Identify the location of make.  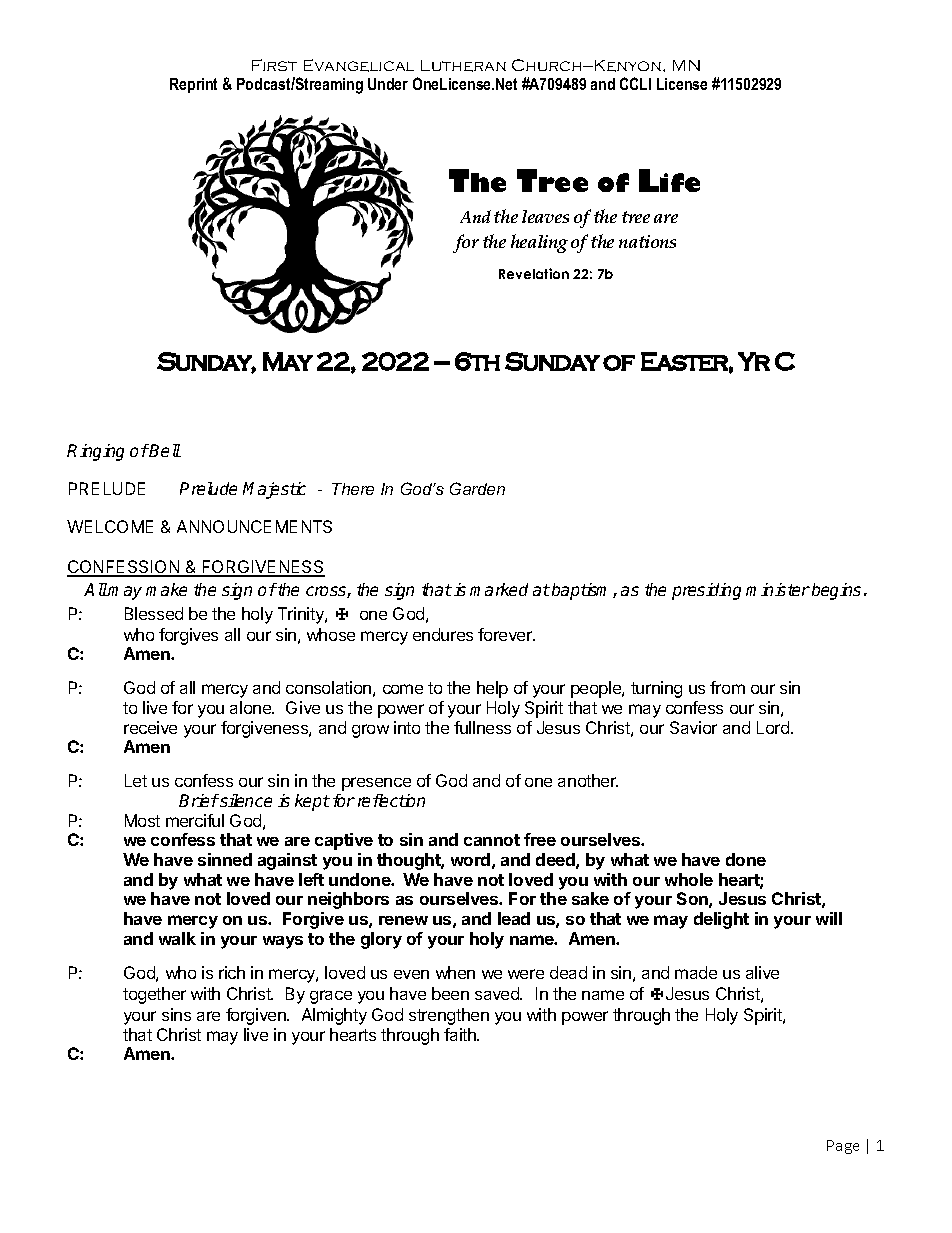
(166, 589).
